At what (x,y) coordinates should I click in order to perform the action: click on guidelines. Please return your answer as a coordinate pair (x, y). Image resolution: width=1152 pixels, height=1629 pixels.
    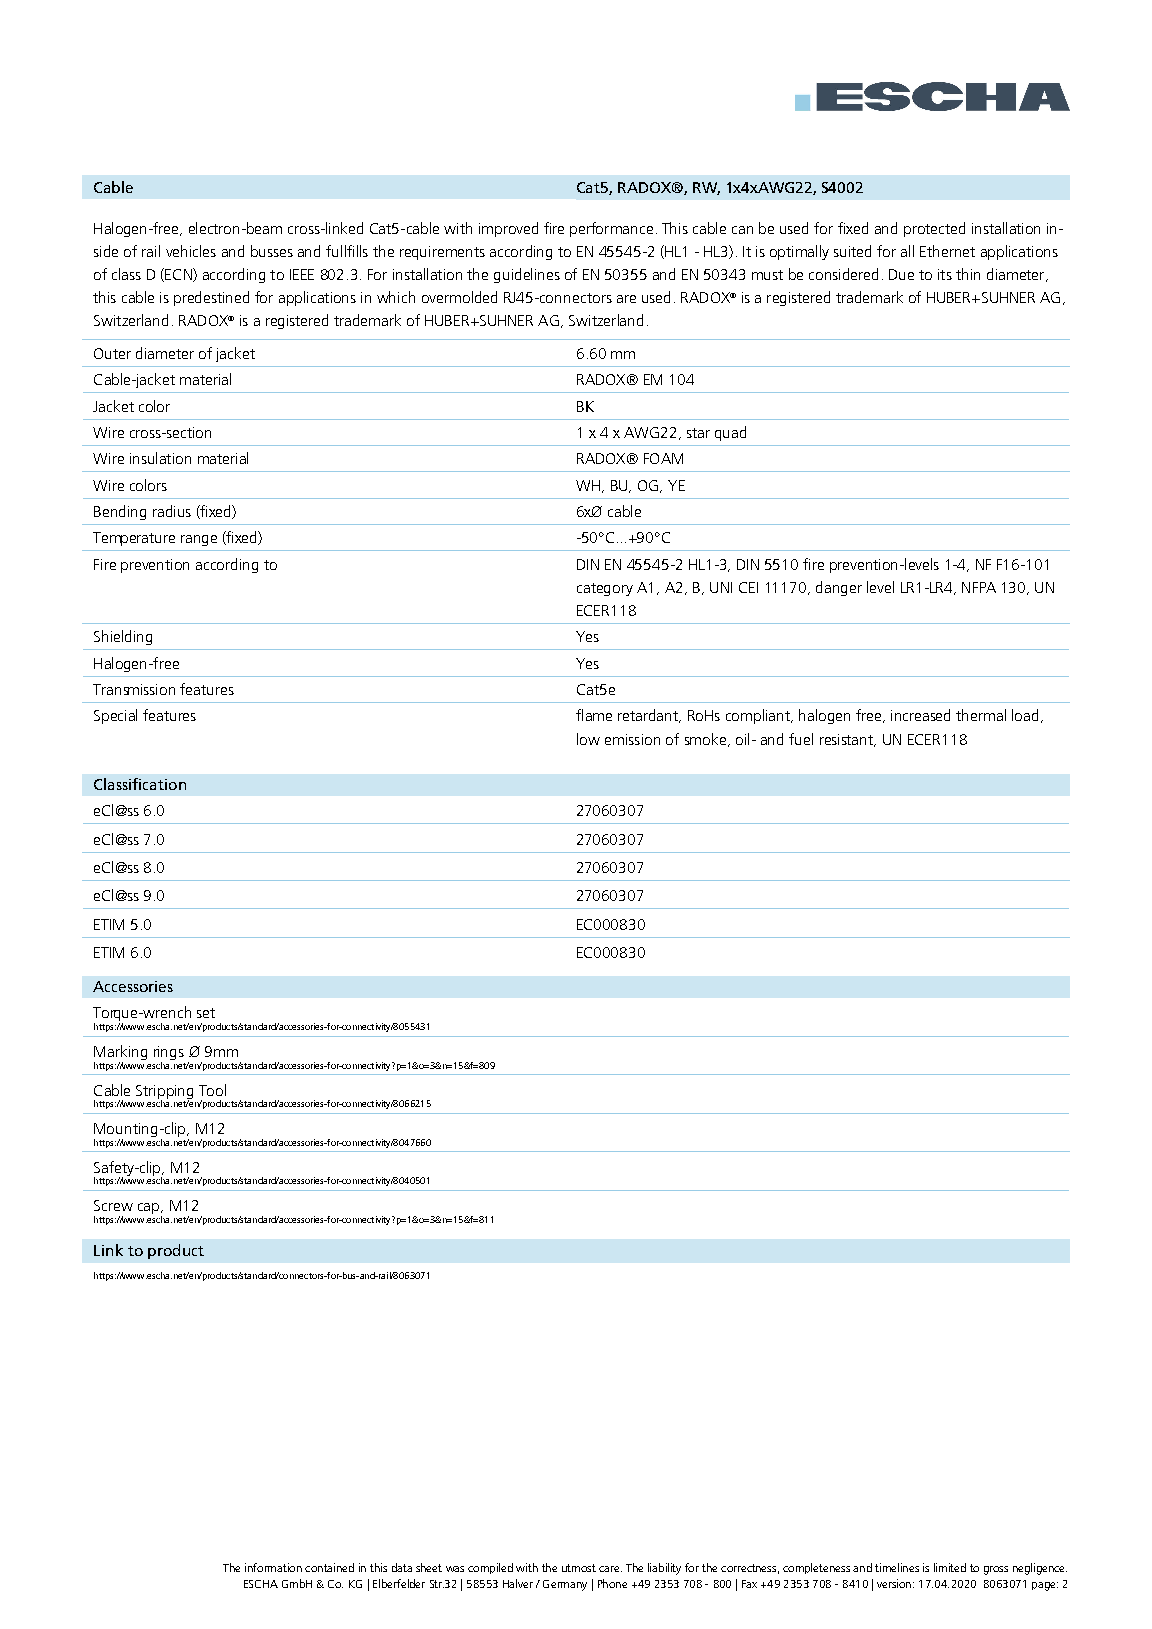
    Looking at the image, I should click on (527, 275).
